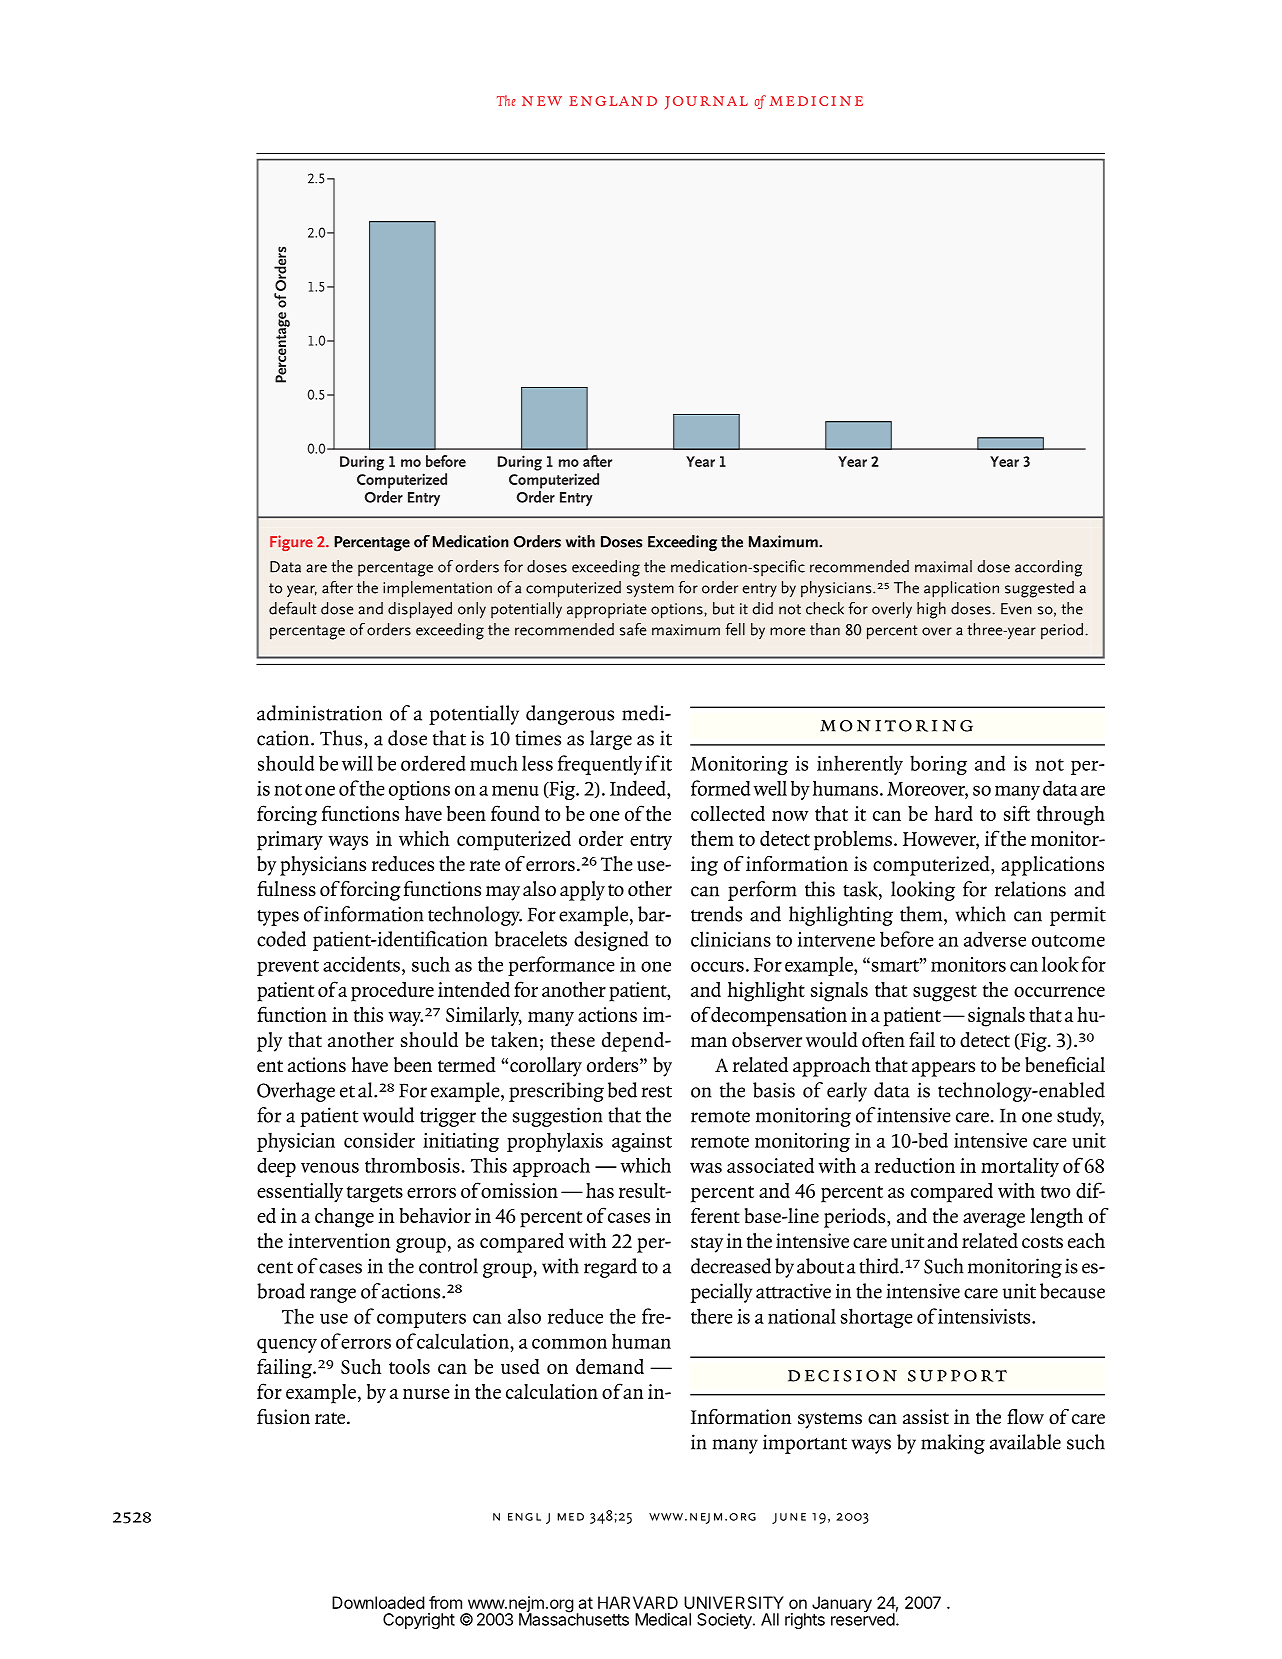 This screenshot has height=1659, width=1282. I want to click on Downloaded, so click(378, 1602).
